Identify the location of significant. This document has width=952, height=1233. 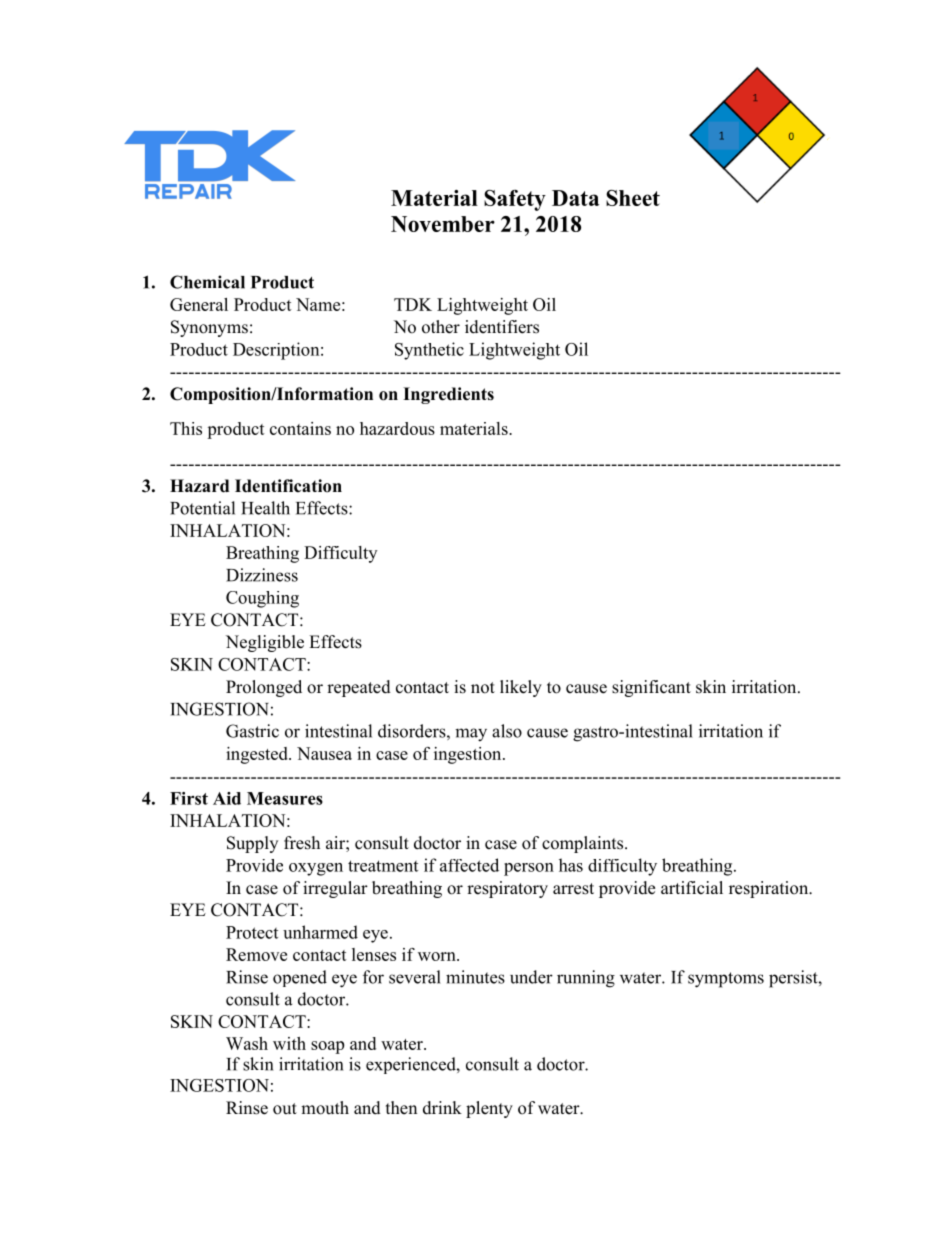
(651, 688).
